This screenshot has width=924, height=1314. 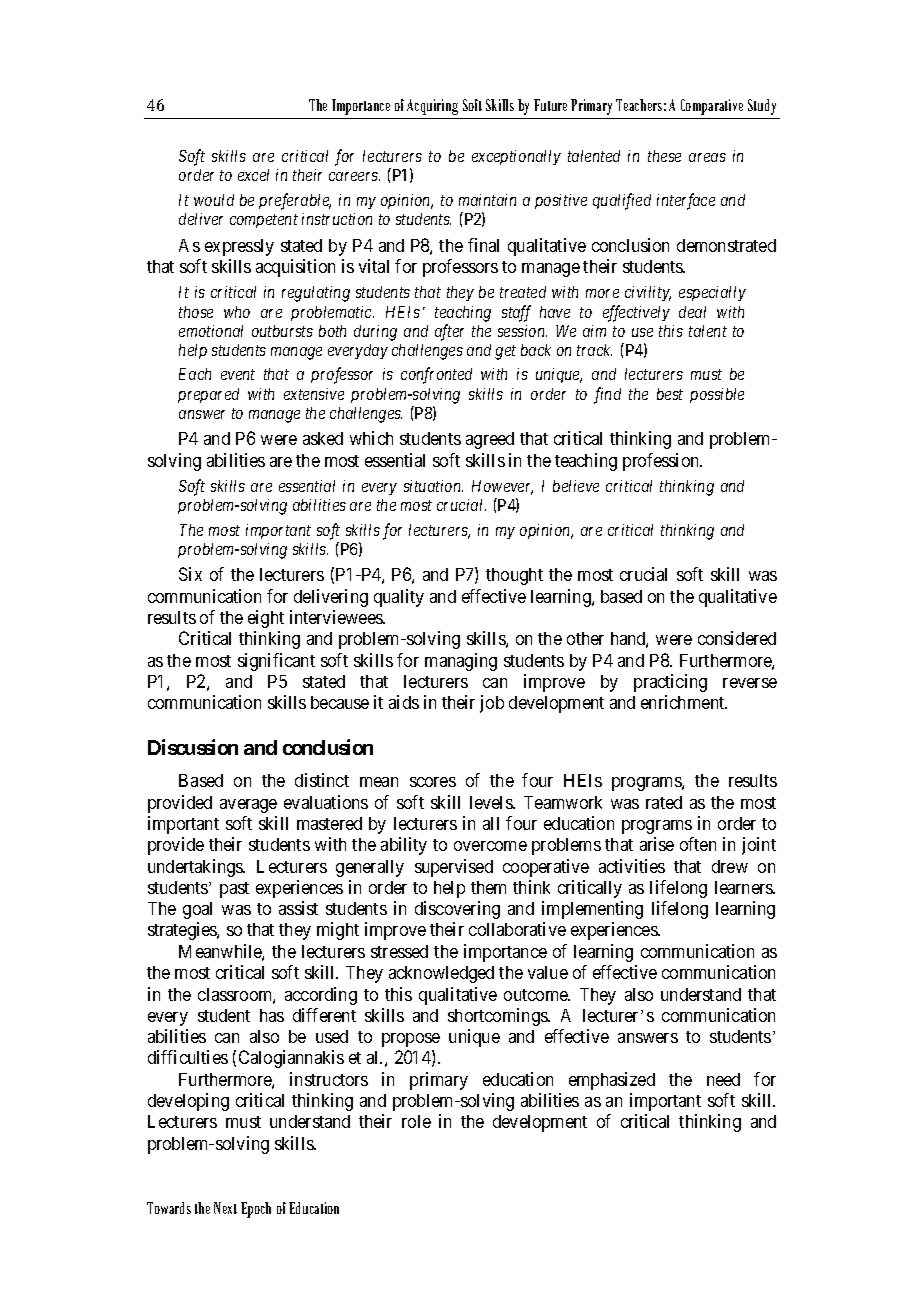 What do you see at coordinates (698, 844) in the screenshot?
I see `often` at bounding box center [698, 844].
